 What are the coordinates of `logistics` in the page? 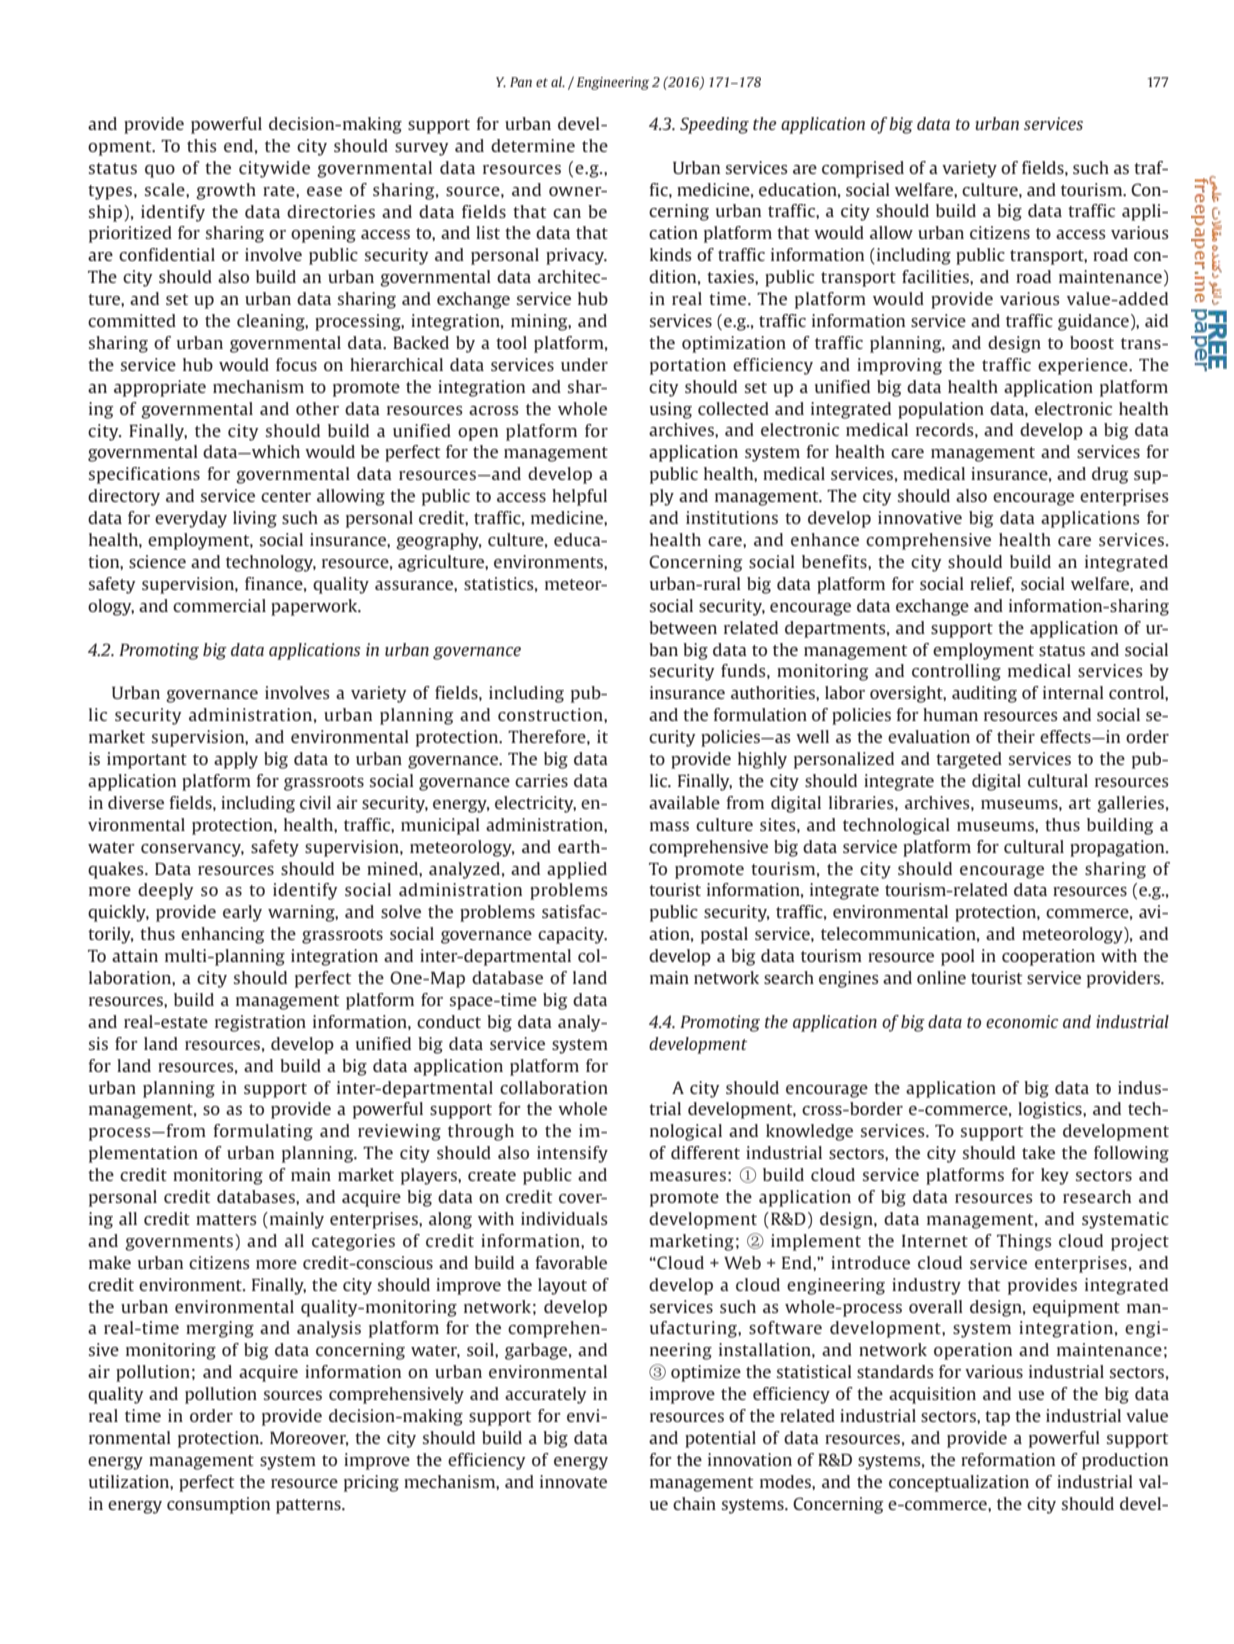 It's located at (1051, 1110).
